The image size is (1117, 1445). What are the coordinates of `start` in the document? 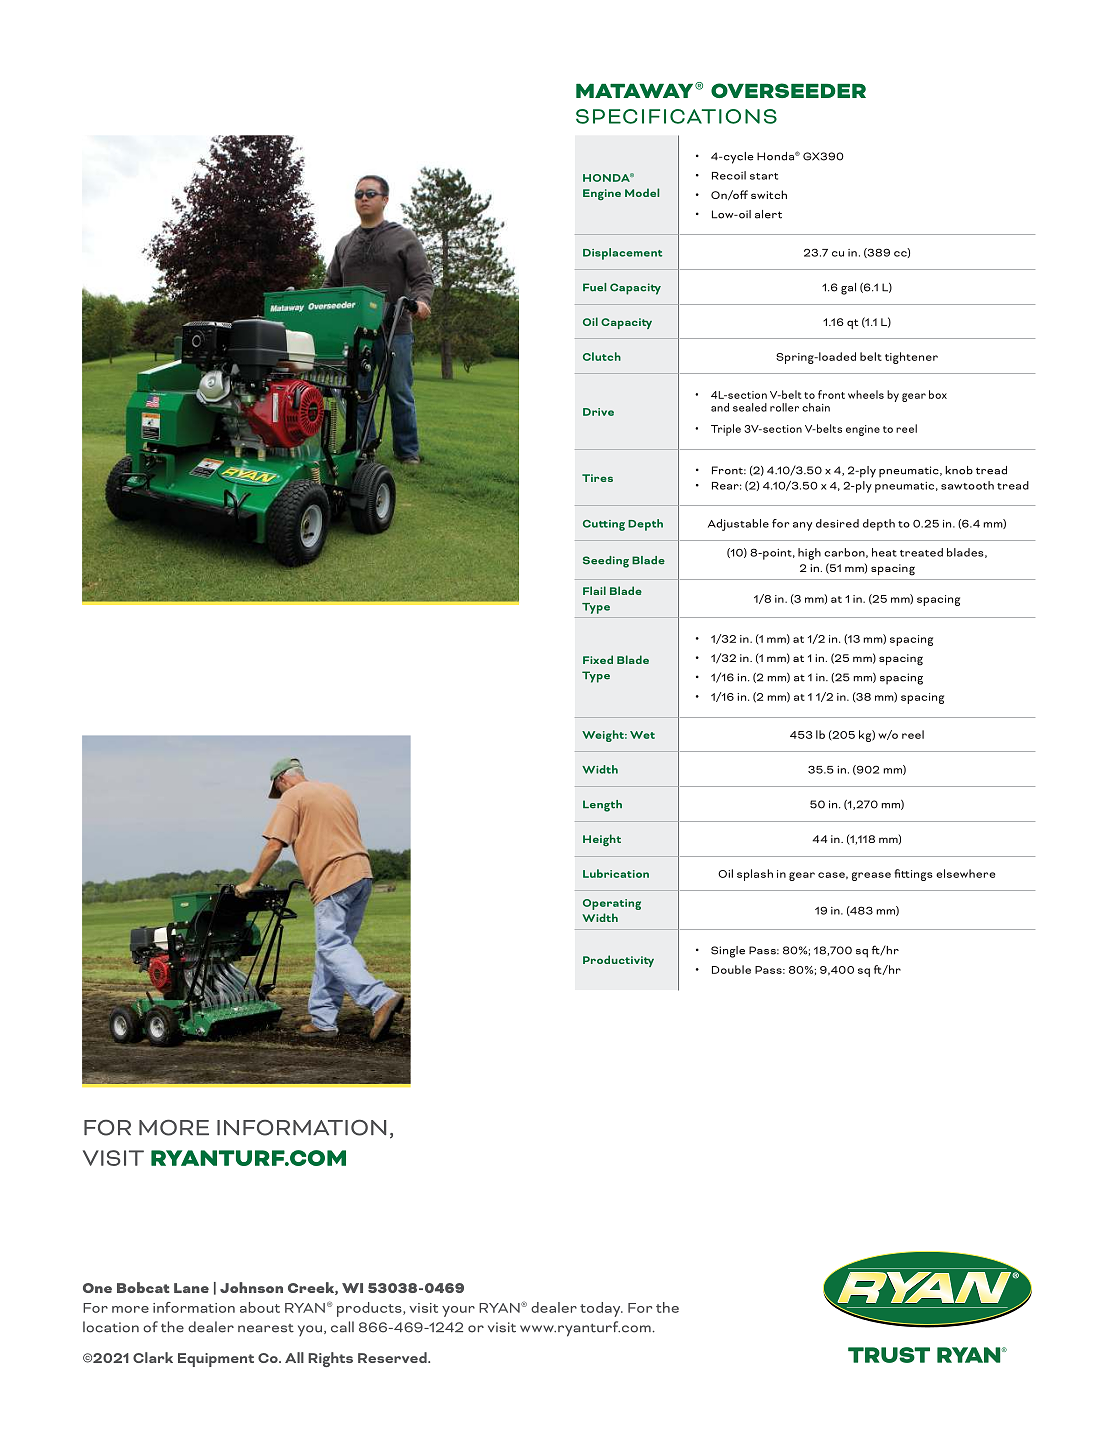 It's located at (764, 176).
